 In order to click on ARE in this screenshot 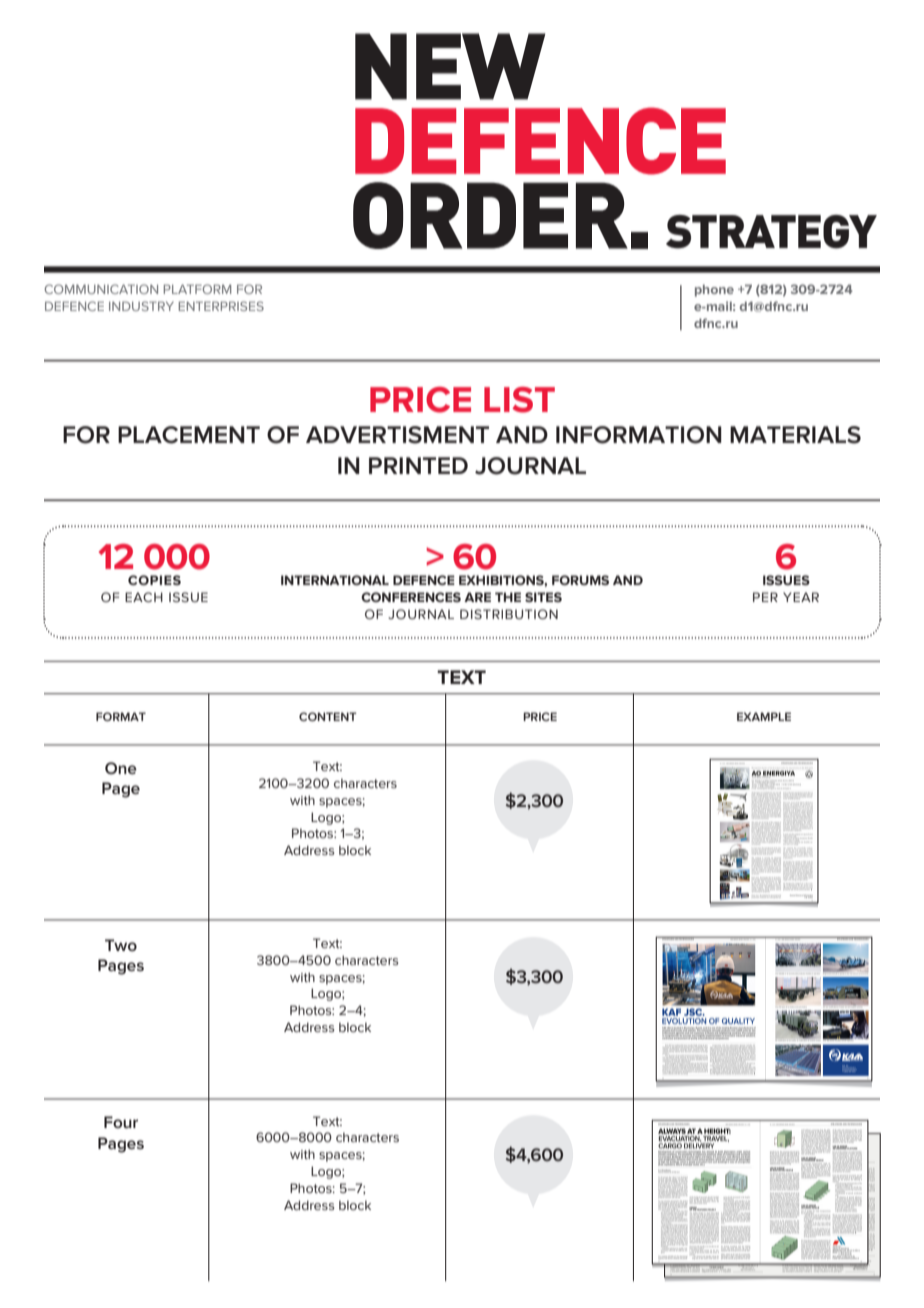, I will do `click(477, 597)`.
